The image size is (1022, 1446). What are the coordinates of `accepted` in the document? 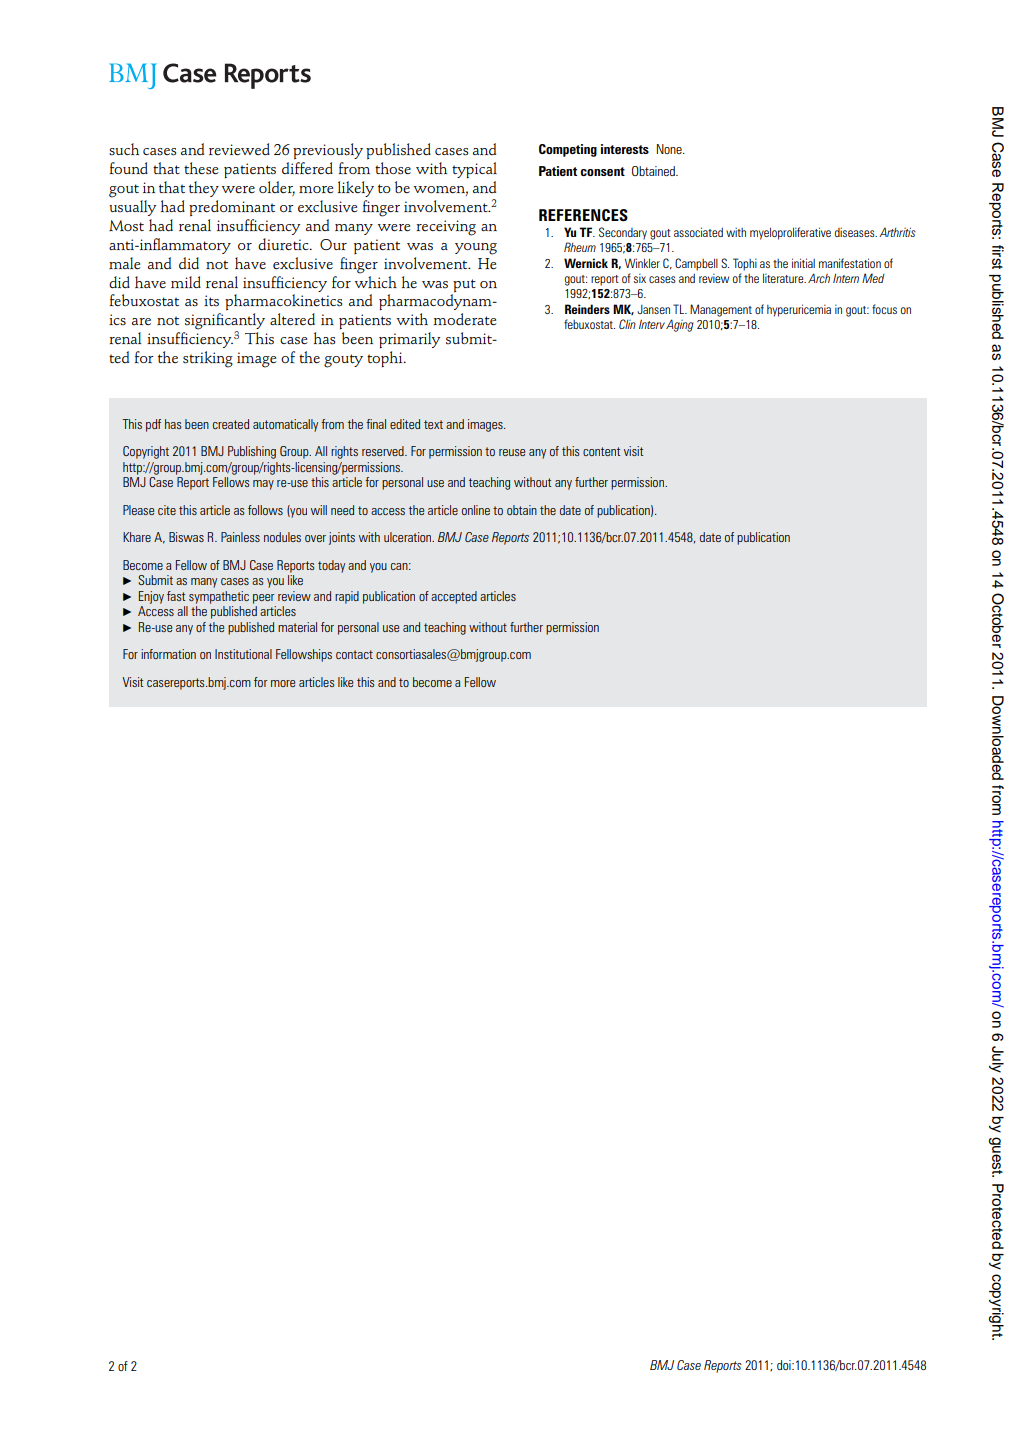 It's located at (454, 597).
